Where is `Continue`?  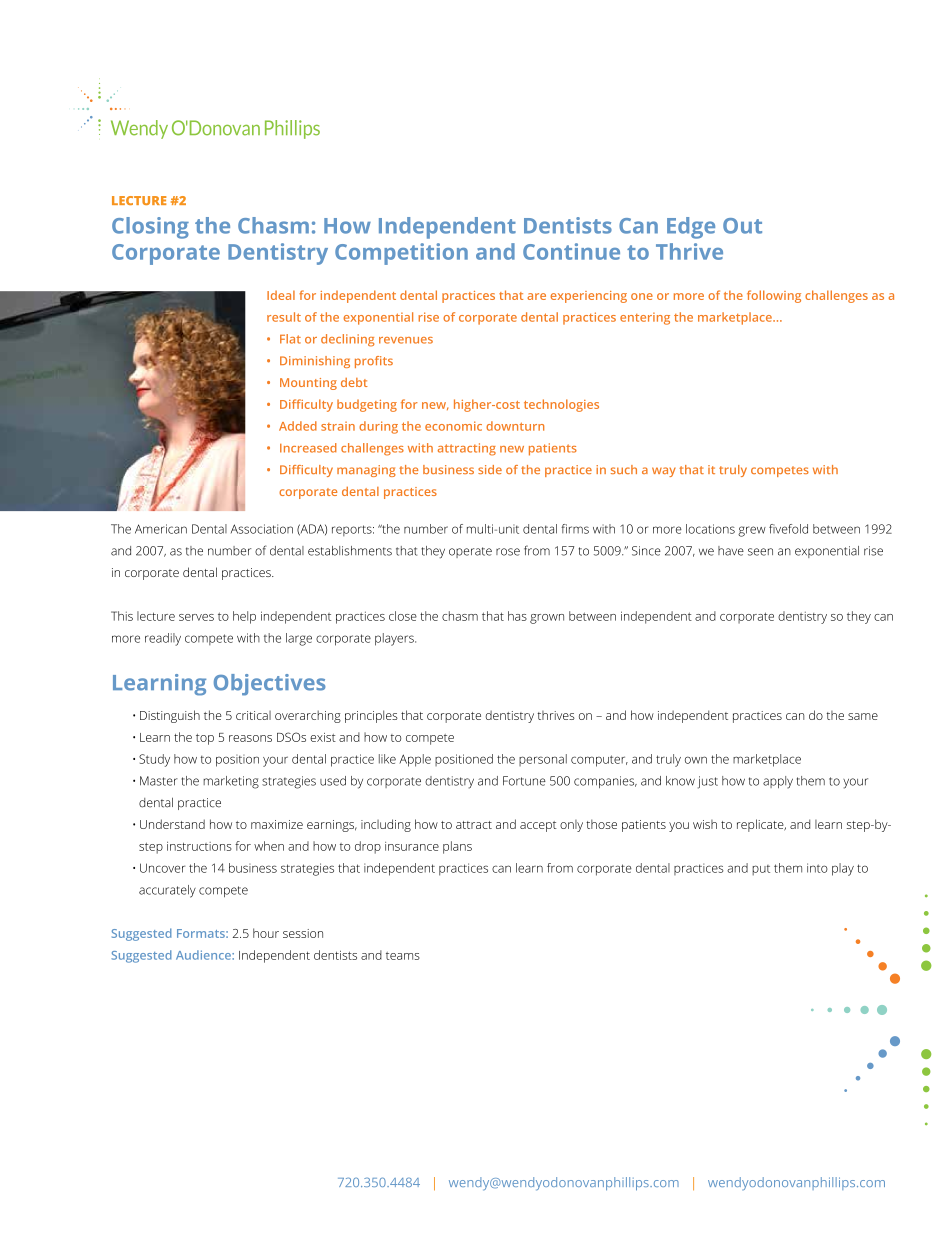
Continue is located at coordinates (571, 251).
